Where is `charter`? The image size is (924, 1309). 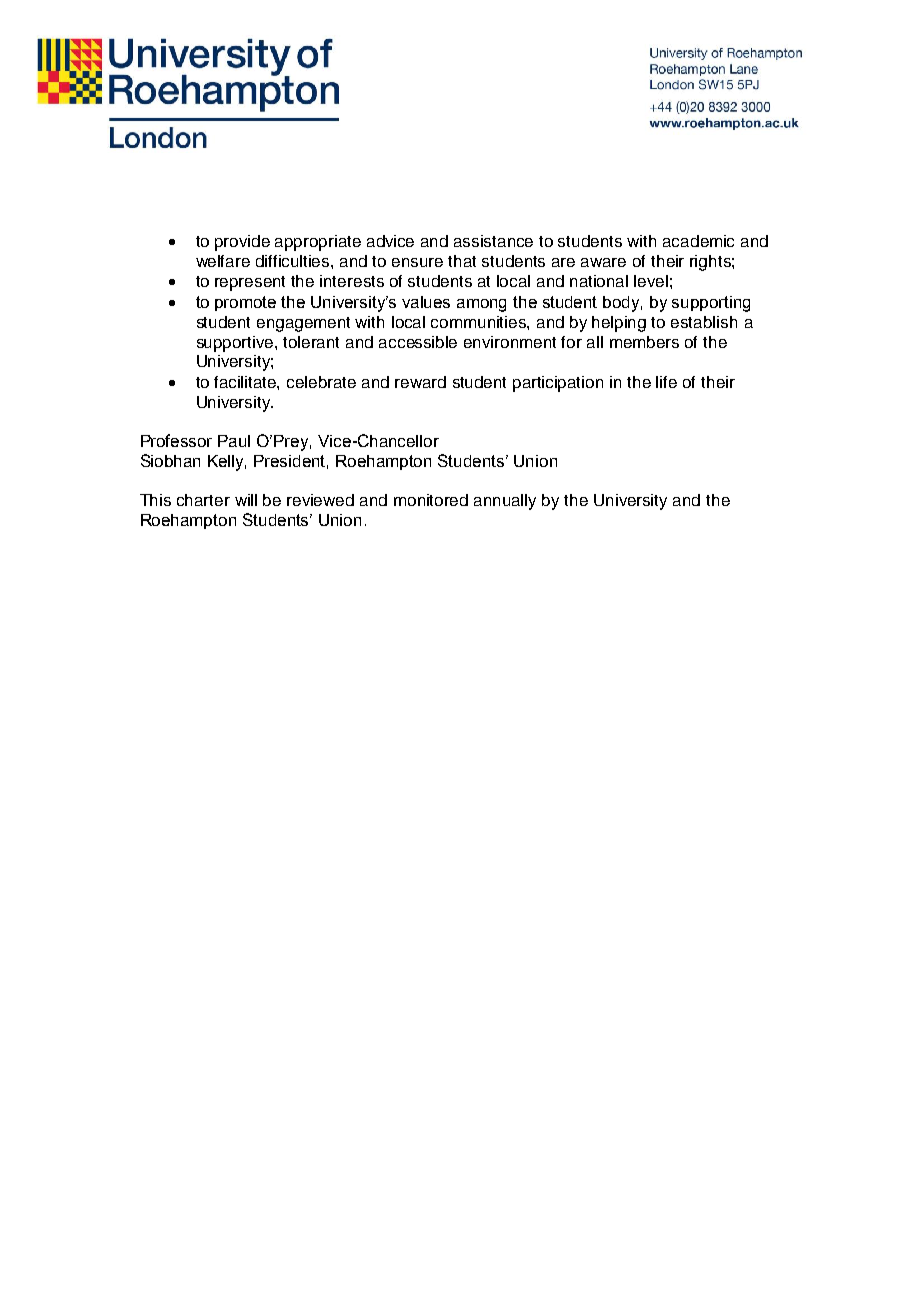 charter is located at coordinates (203, 500).
